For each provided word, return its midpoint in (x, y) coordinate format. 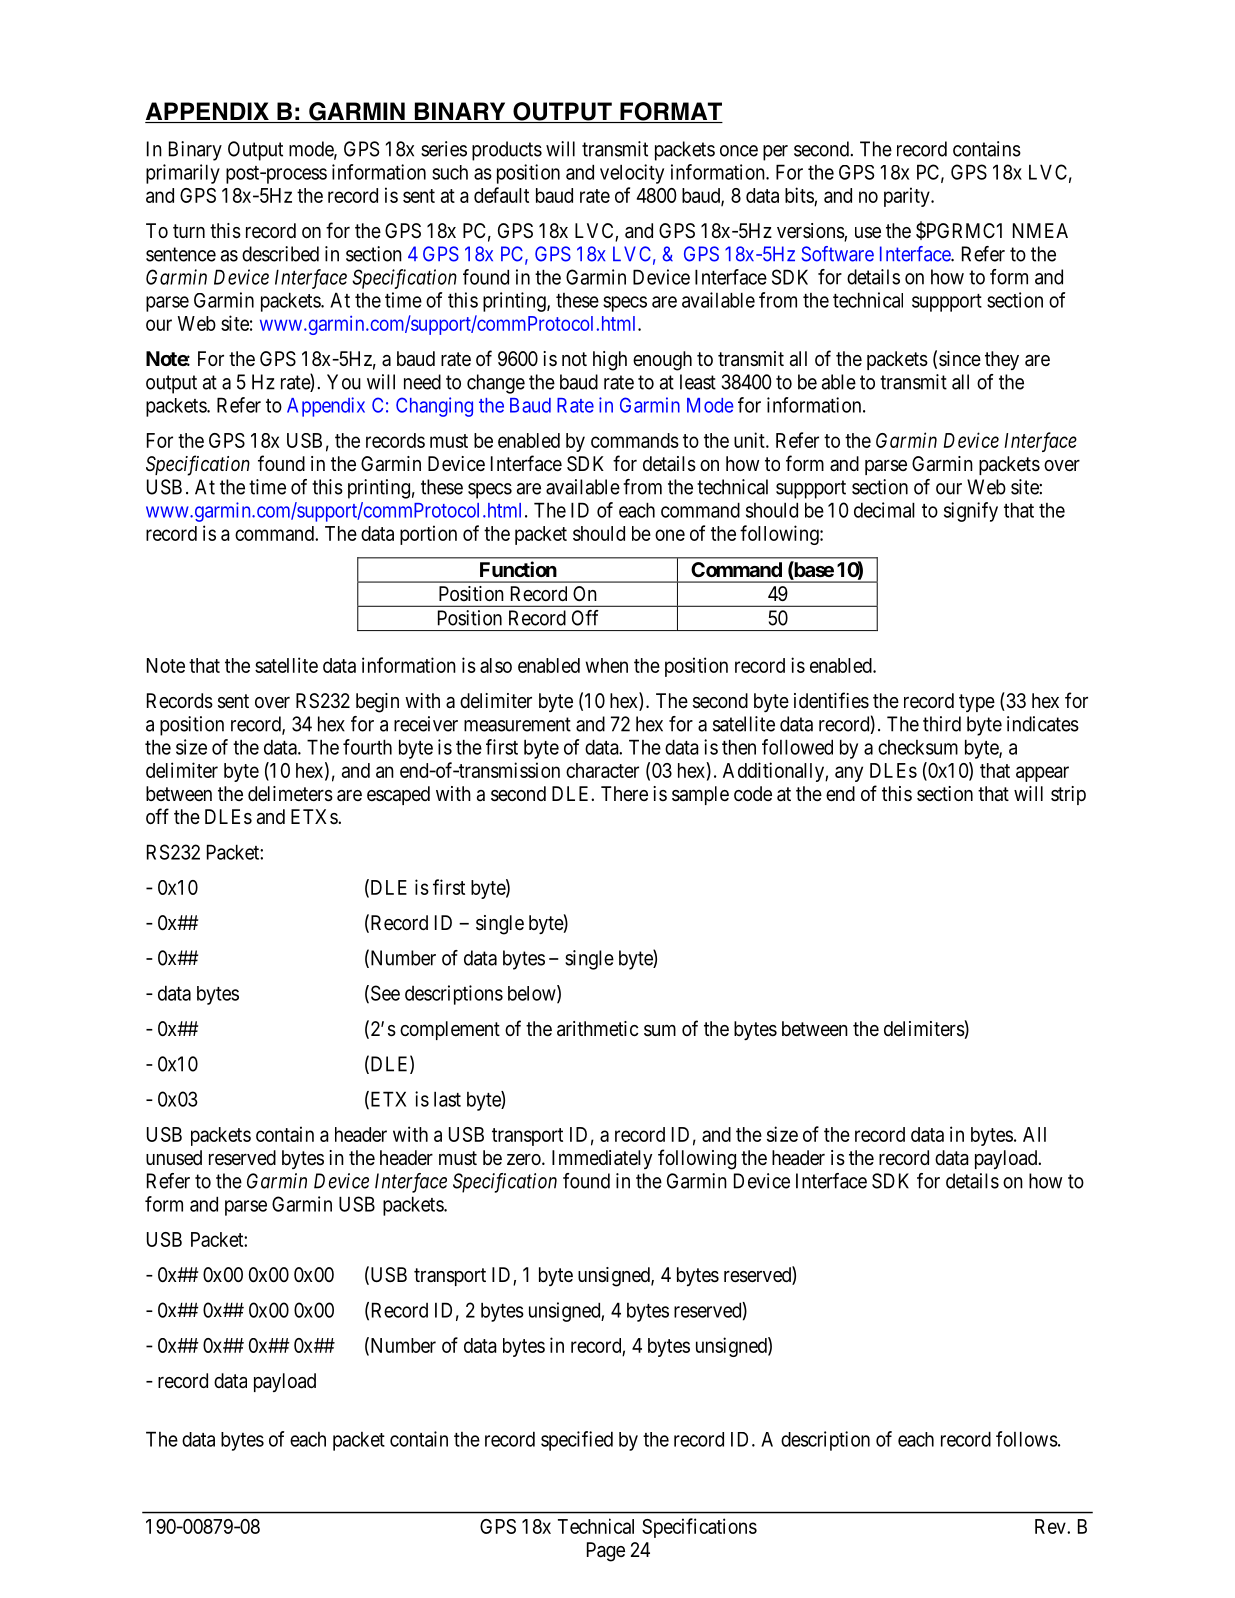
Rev (1051, 1526)
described (280, 254)
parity (908, 197)
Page (606, 1552)
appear (1042, 774)
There (624, 793)
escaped (398, 795)
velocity (632, 174)
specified (577, 1441)
